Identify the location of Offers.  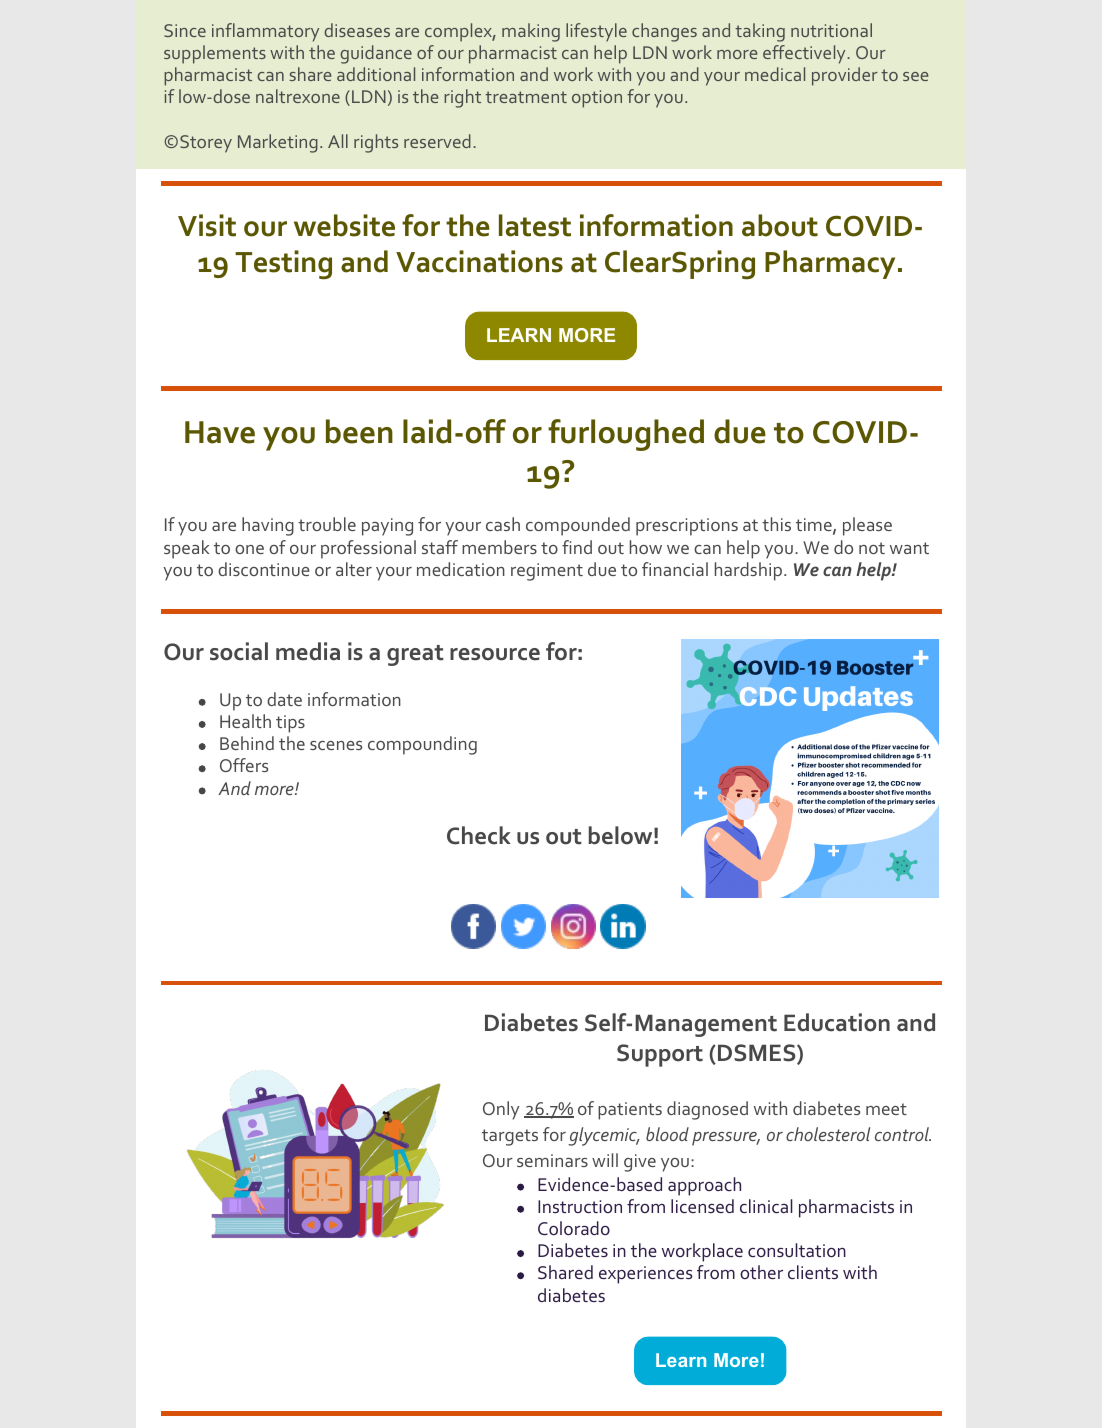
(244, 765).
